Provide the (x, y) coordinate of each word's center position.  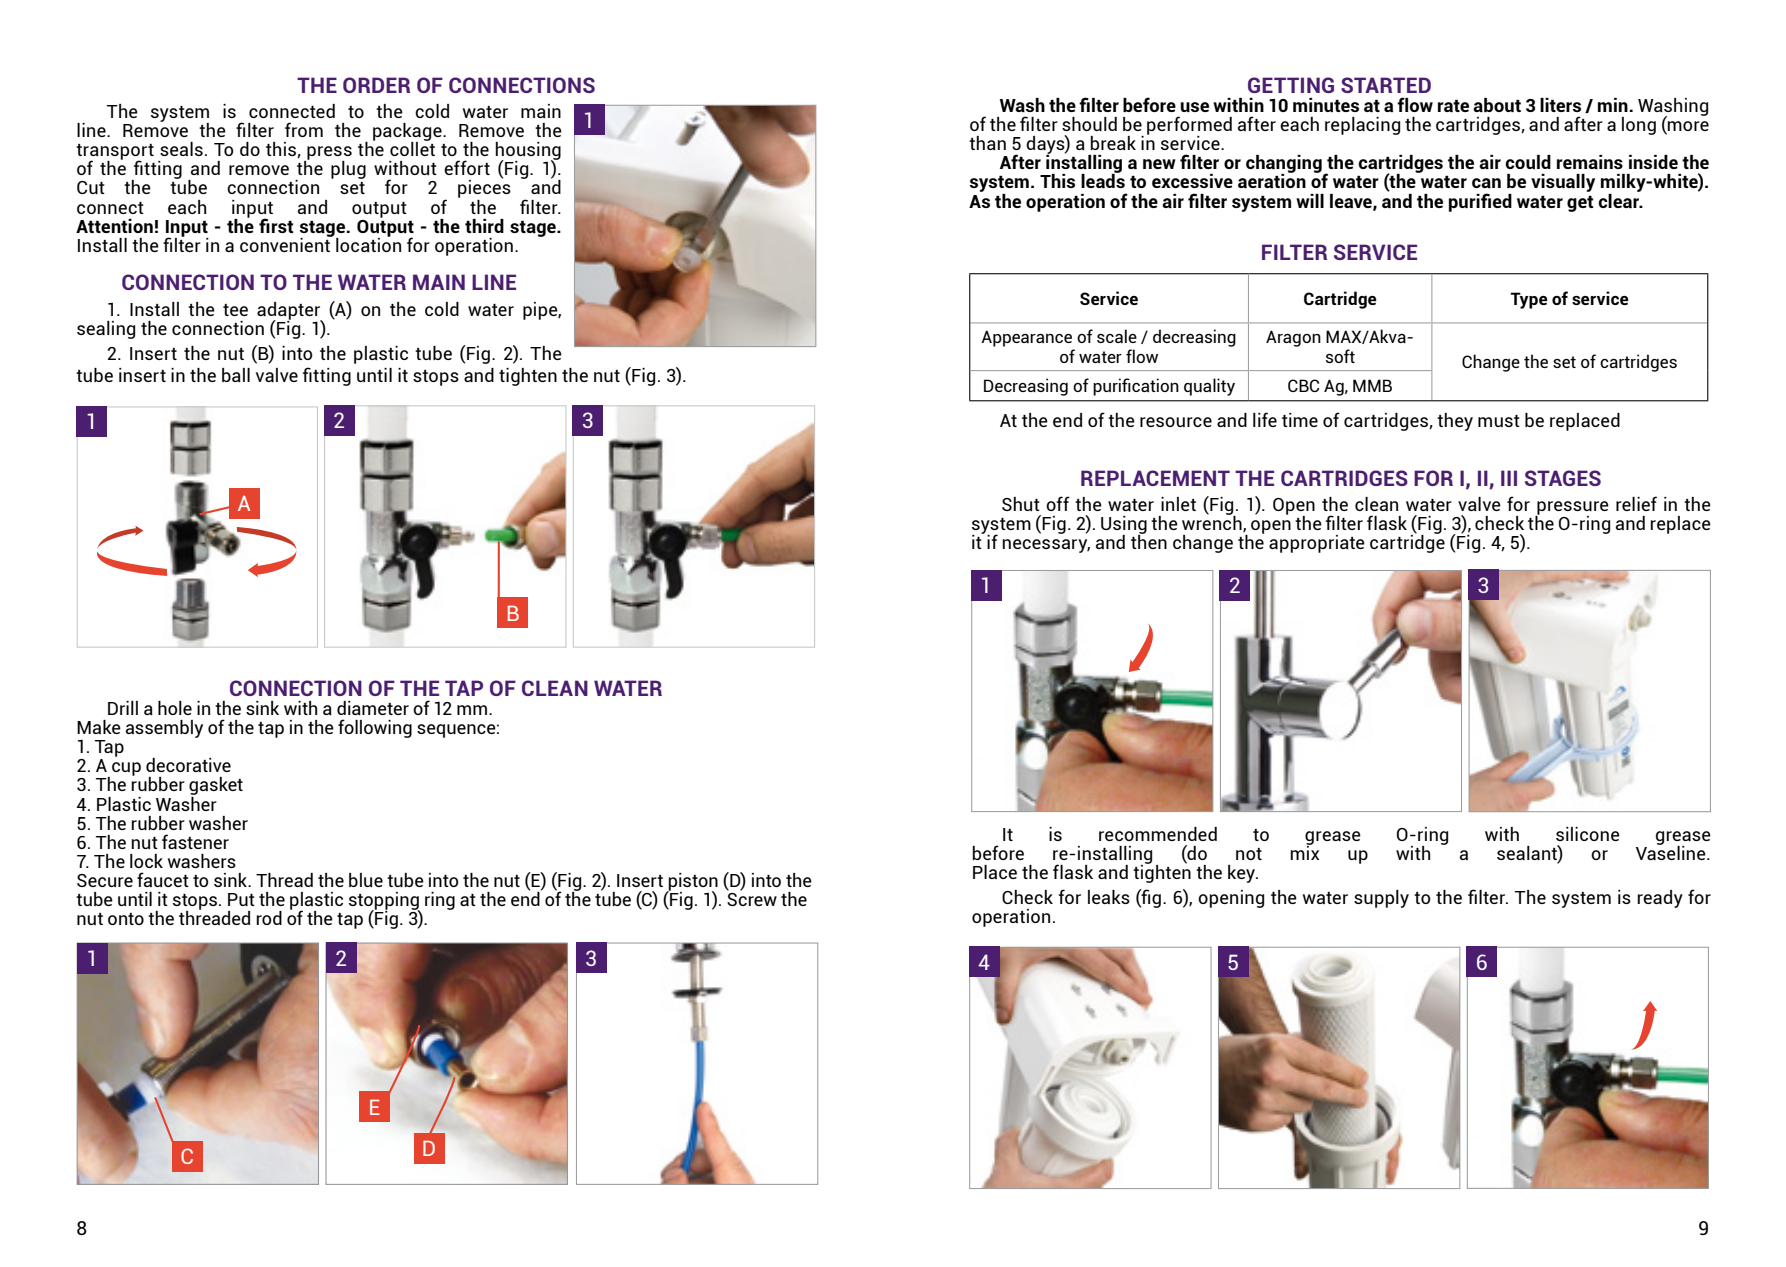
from (304, 129)
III (1509, 478)
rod (269, 918)
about (1497, 105)
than (987, 143)
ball (236, 375)
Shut (1021, 504)
